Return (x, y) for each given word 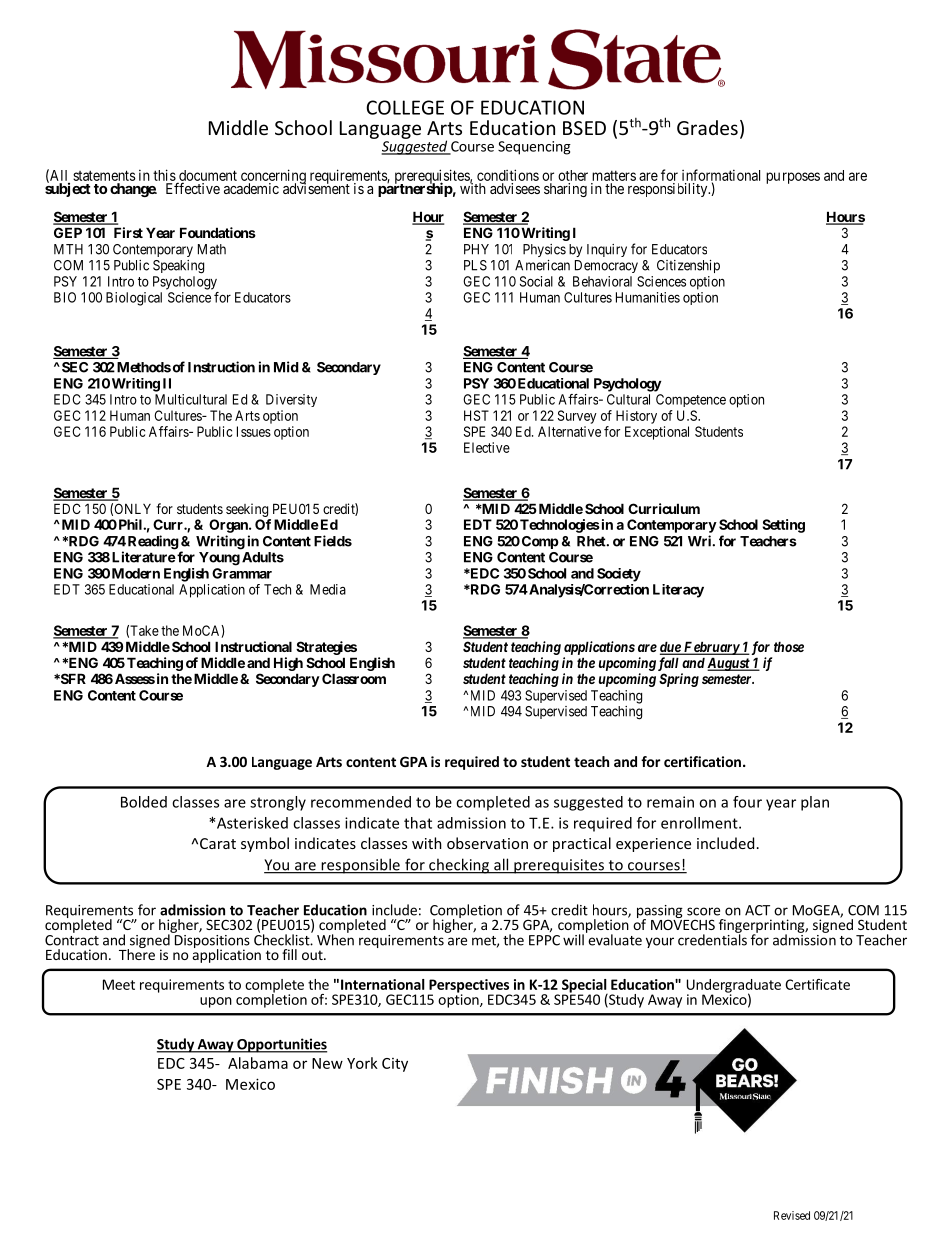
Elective (487, 447)
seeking (247, 510)
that (418, 823)
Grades (707, 127)
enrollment (700, 823)
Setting (783, 526)
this (164, 175)
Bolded (144, 802)
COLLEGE (405, 107)
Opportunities (281, 1045)
